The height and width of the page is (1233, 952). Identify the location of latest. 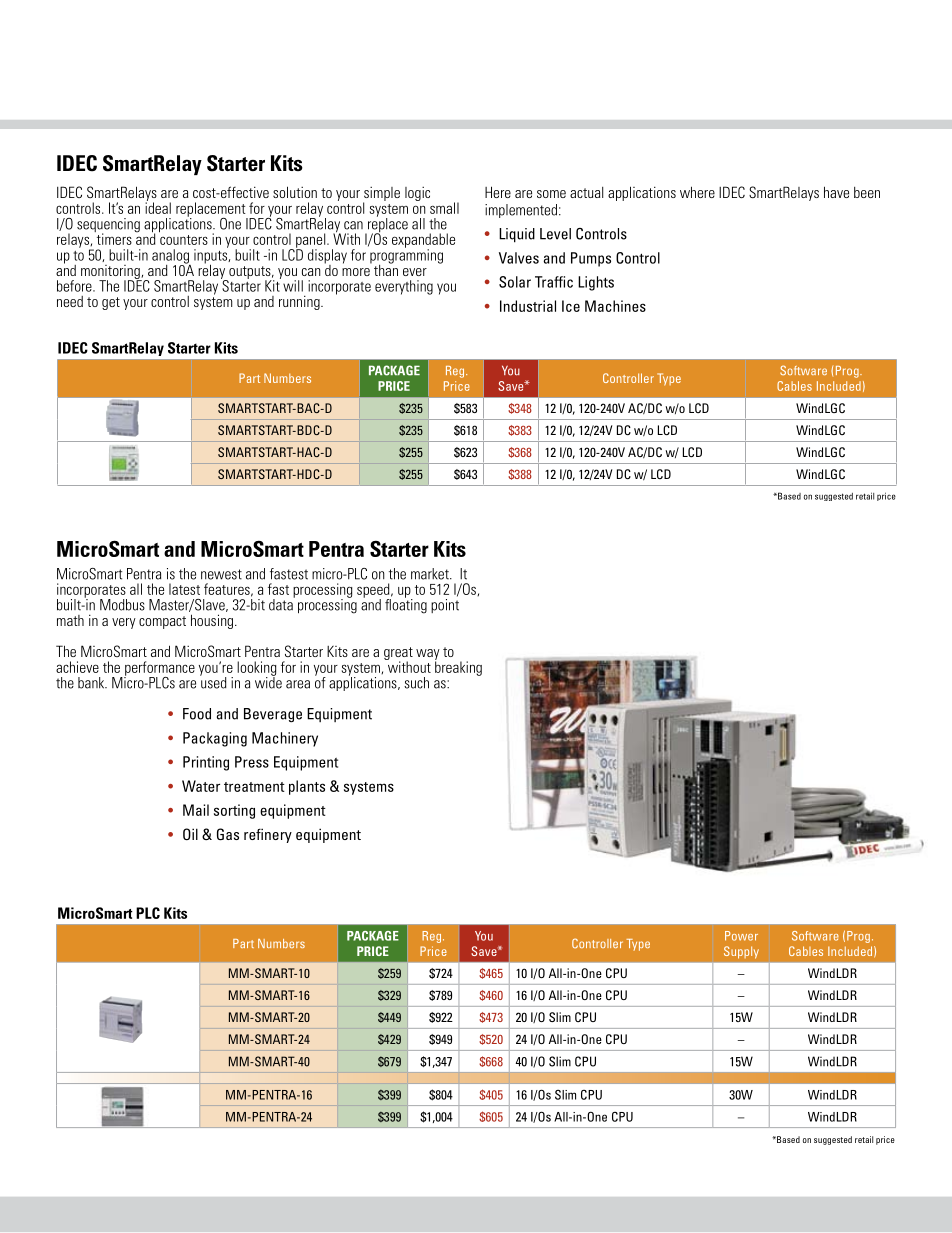
(184, 589).
